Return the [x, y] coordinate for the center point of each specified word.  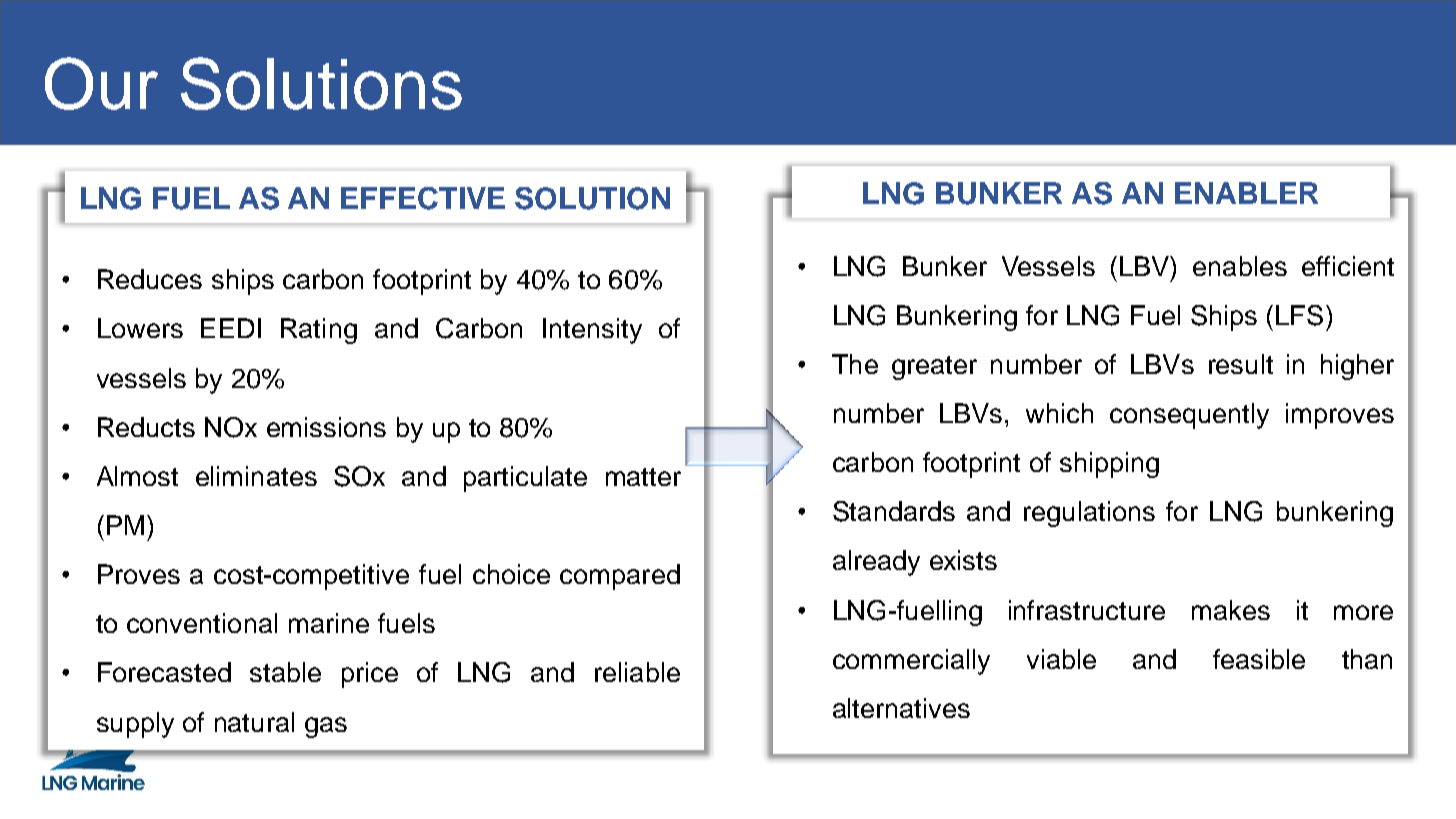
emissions [326, 427]
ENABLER [1246, 193]
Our [101, 83]
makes [1231, 610]
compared [620, 577]
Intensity [592, 331]
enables [1240, 266]
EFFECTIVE [423, 198]
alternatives [901, 708]
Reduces [150, 279]
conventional [202, 623]
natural [254, 722]
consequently [1189, 416]
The [855, 364]
